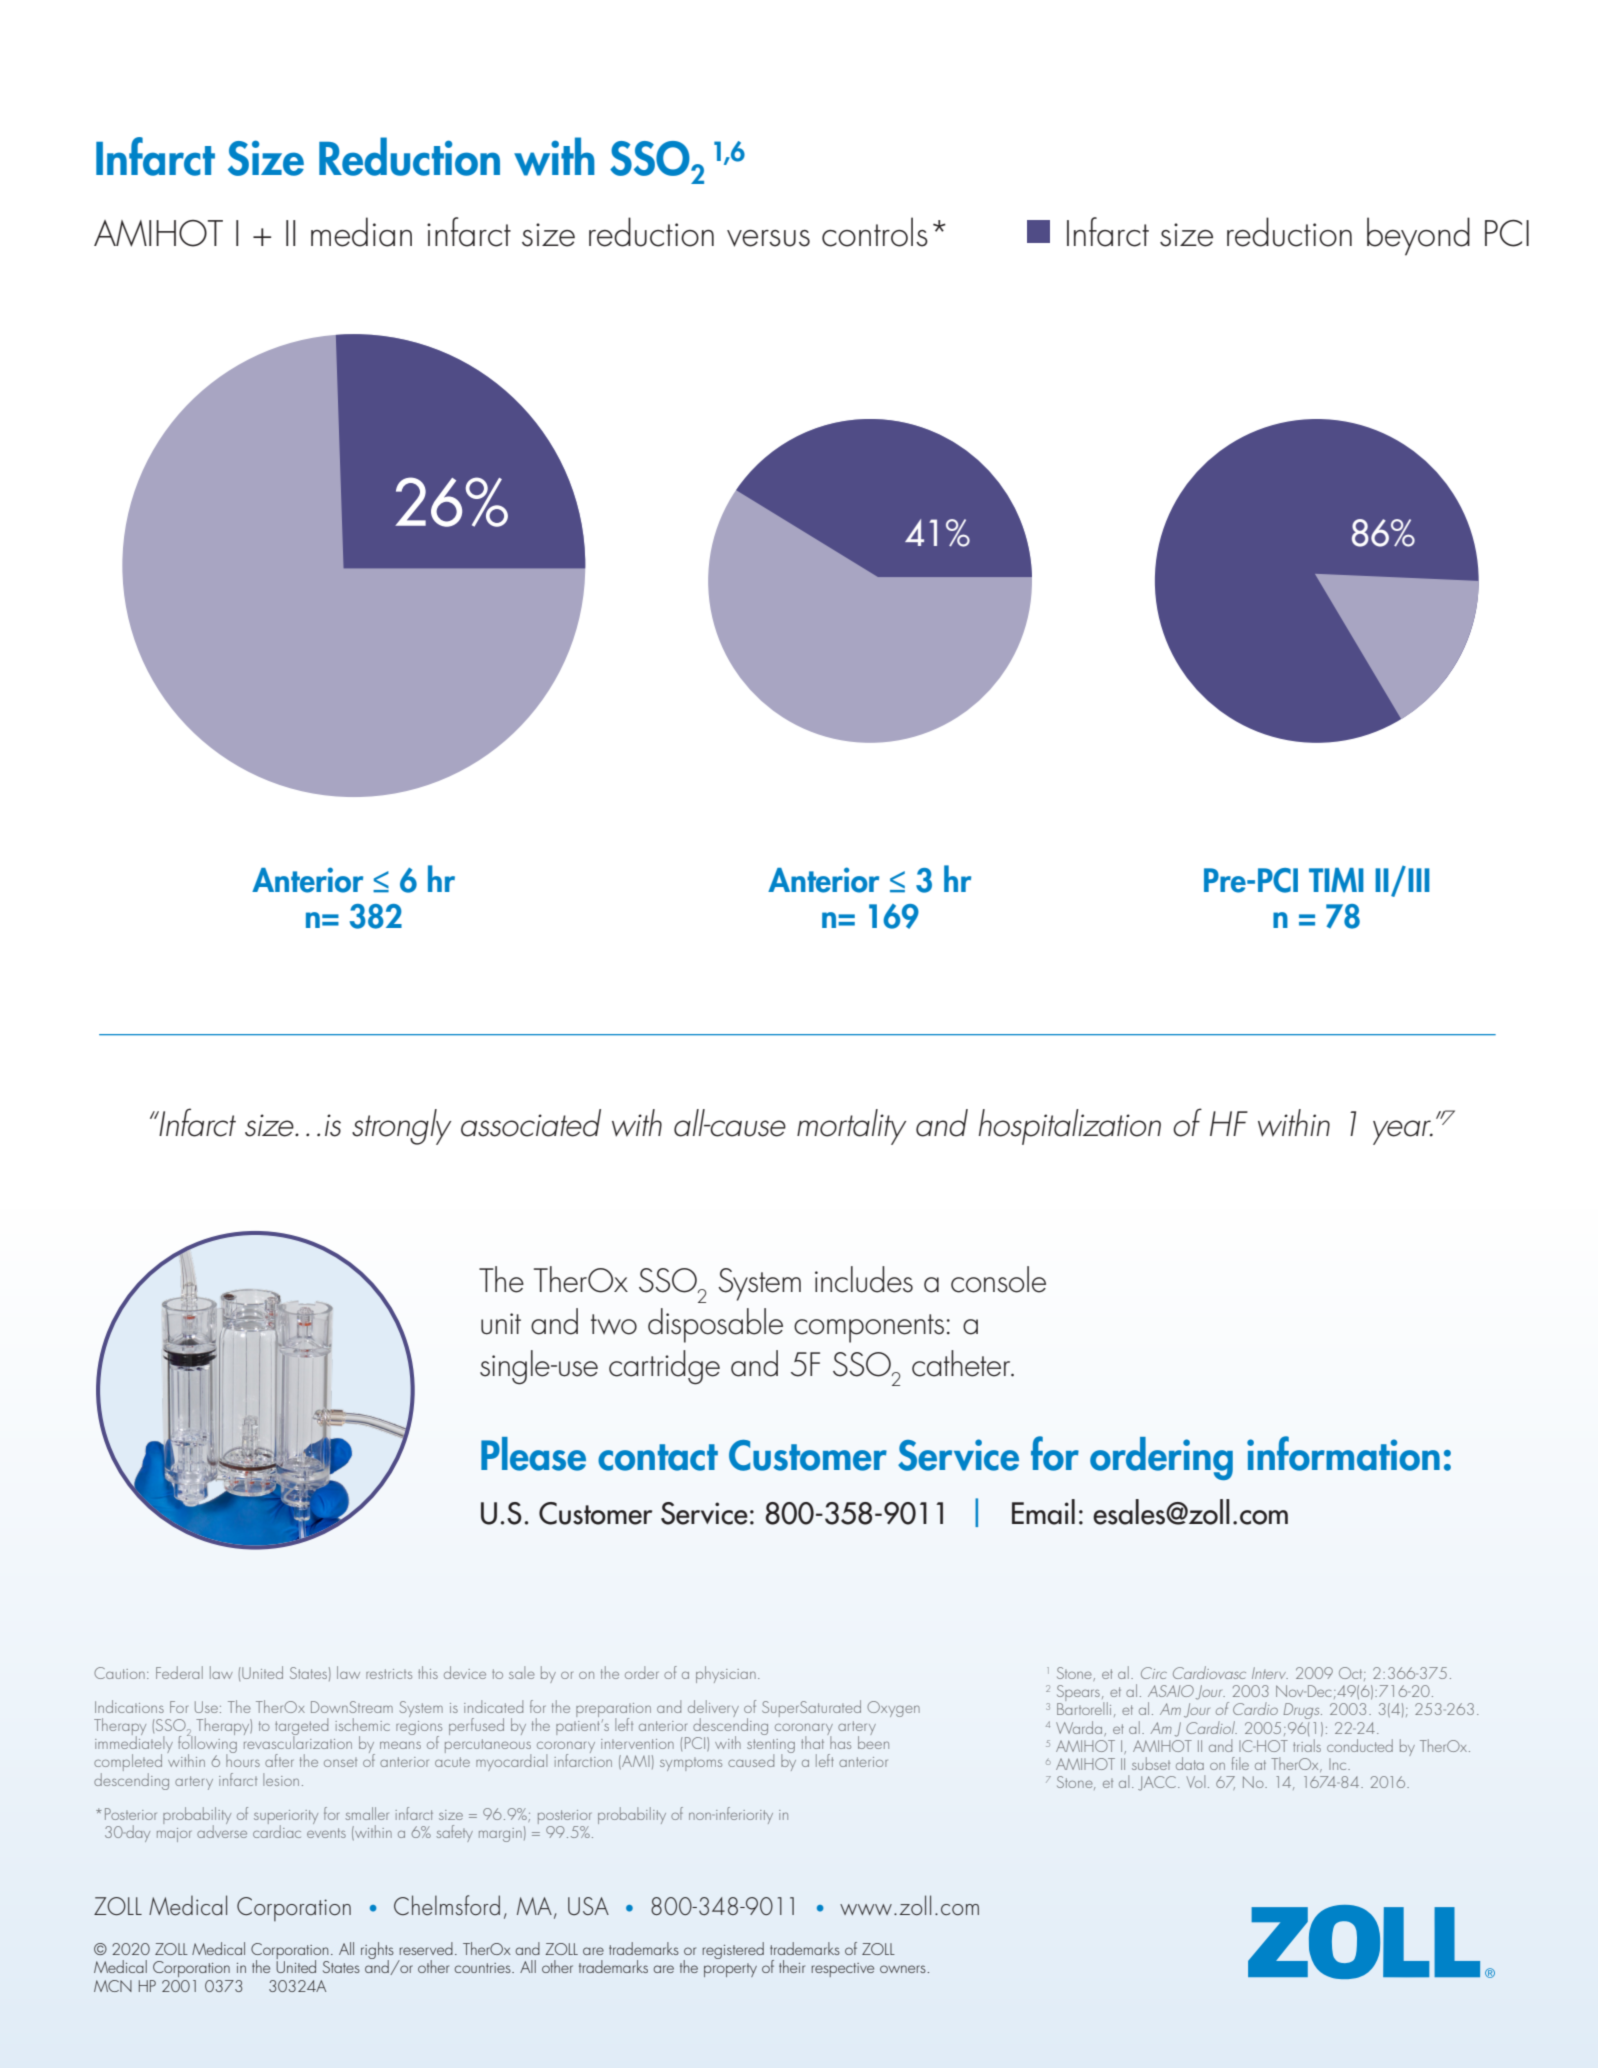 The width and height of the image is (1598, 2068). Describe the element at coordinates (401, 1127) in the image. I see `strongly` at that location.
